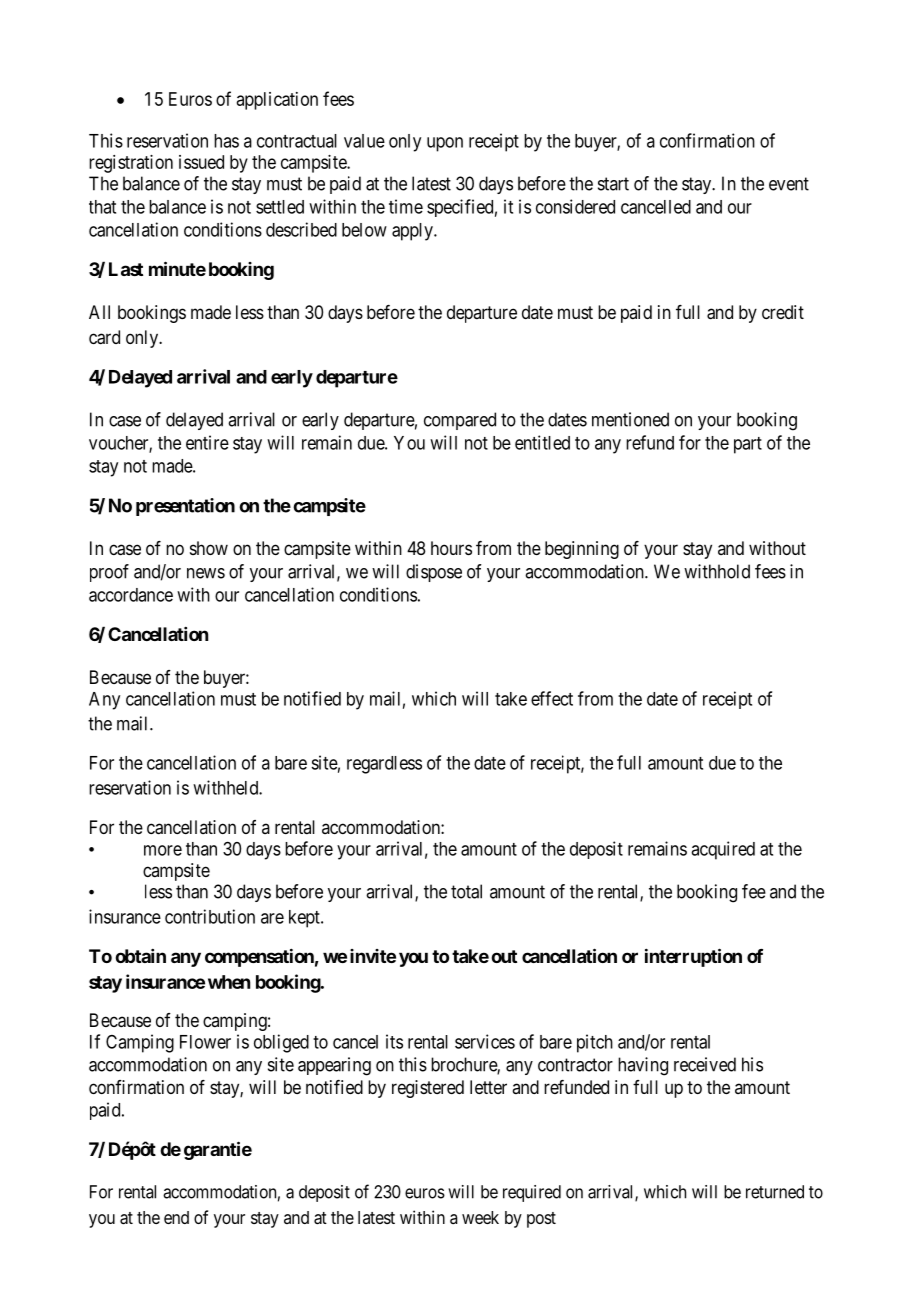 The image size is (924, 1309). Describe the element at coordinates (789, 184) in the document. I see `event` at that location.
